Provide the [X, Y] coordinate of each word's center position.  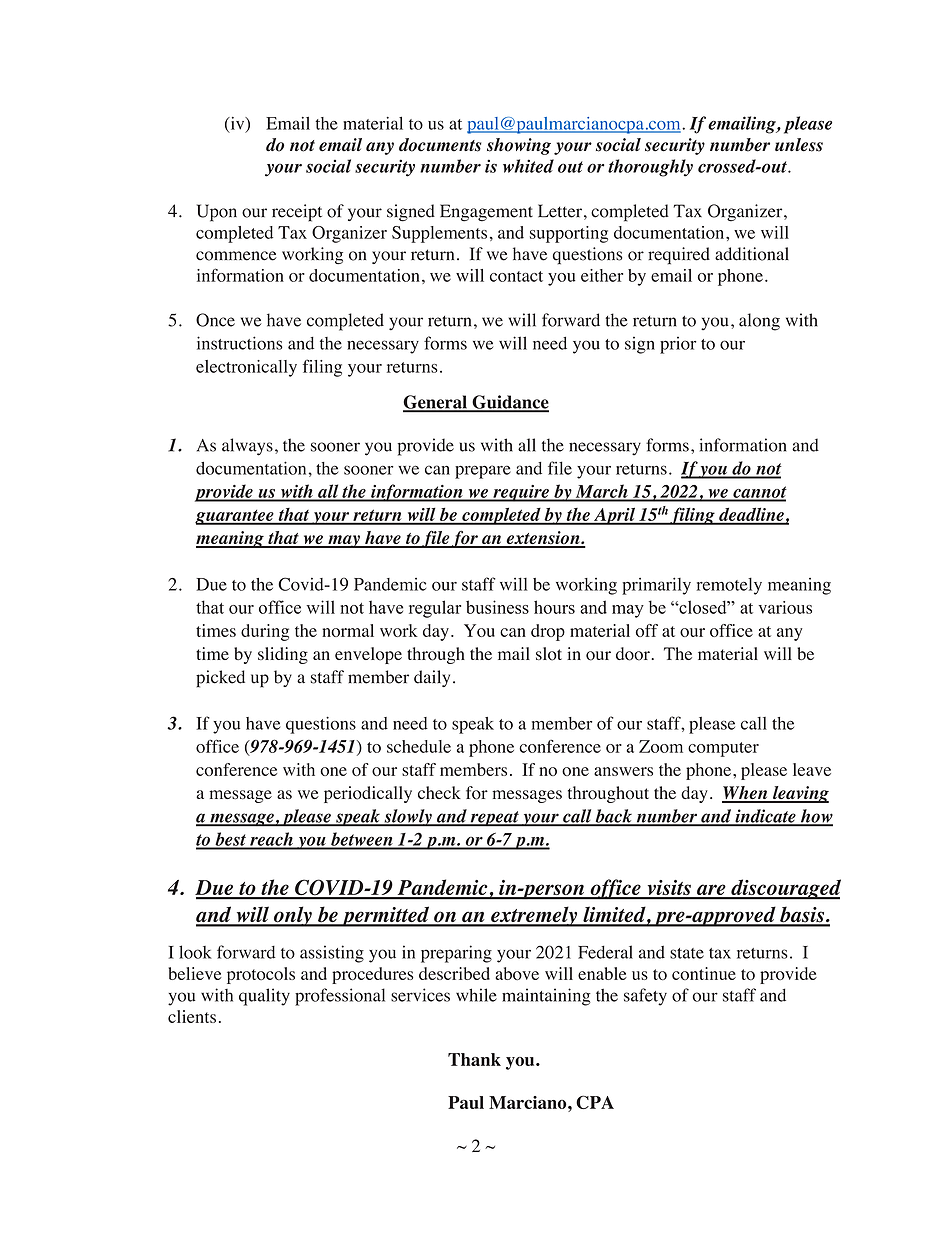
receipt [297, 213]
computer [723, 749]
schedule [419, 746]
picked [220, 679]
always [247, 447]
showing [519, 146]
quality [264, 997]
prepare [483, 472]
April [615, 516]
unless [799, 145]
